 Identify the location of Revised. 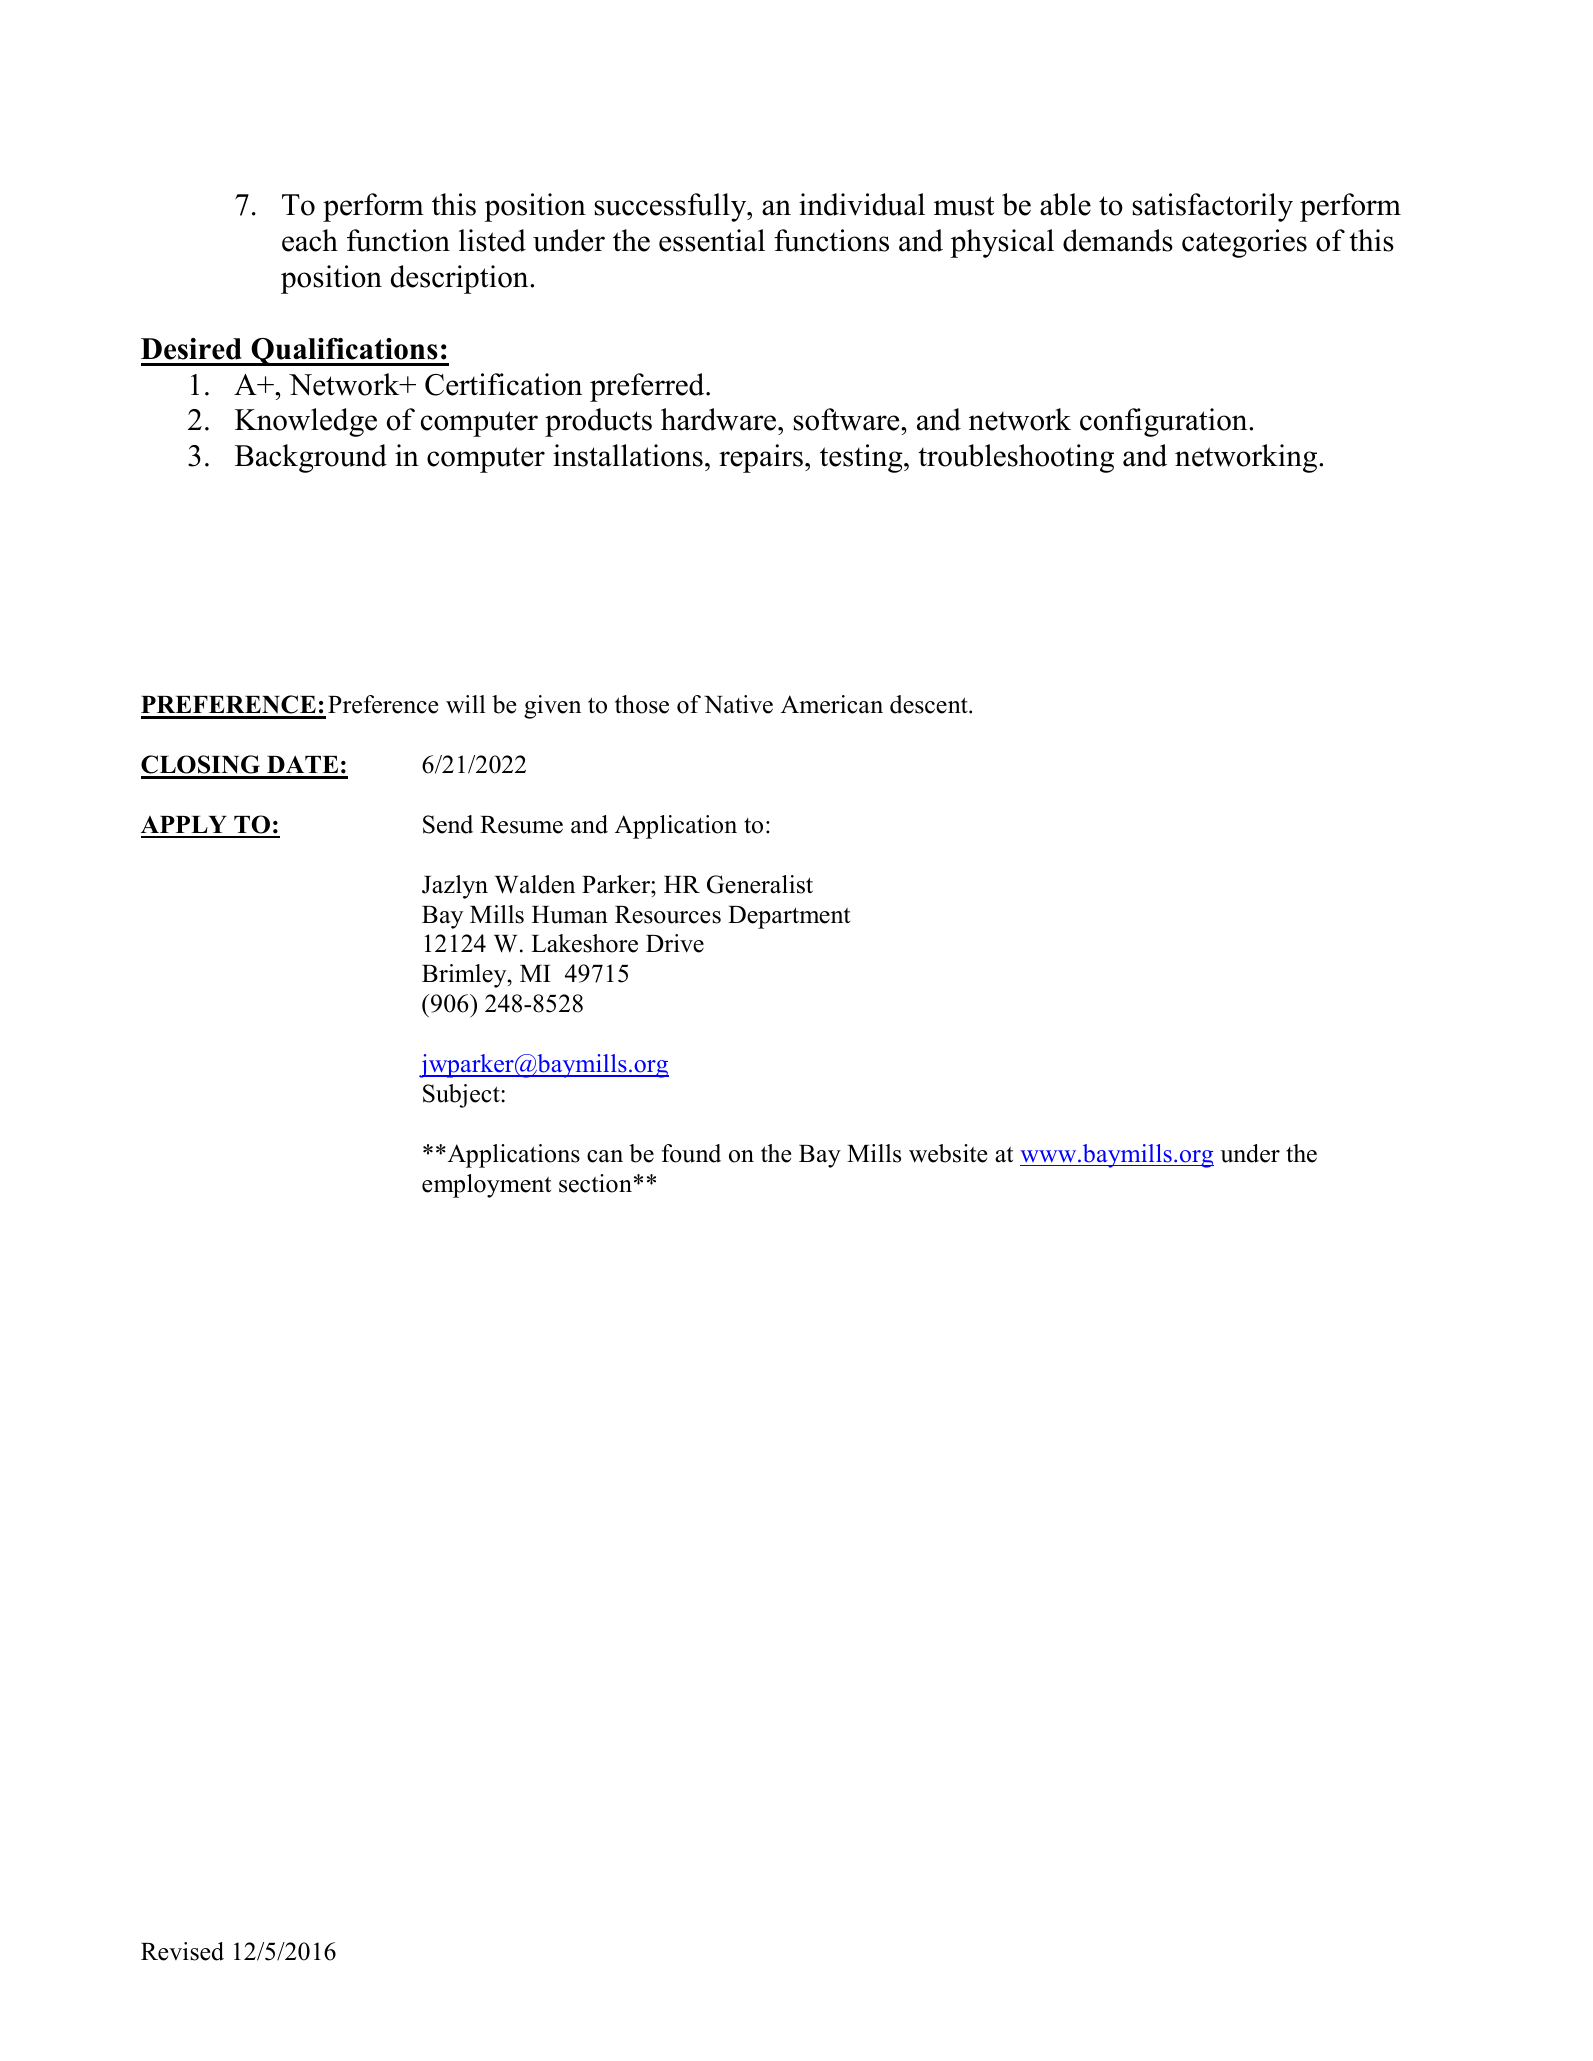
(182, 1951).
